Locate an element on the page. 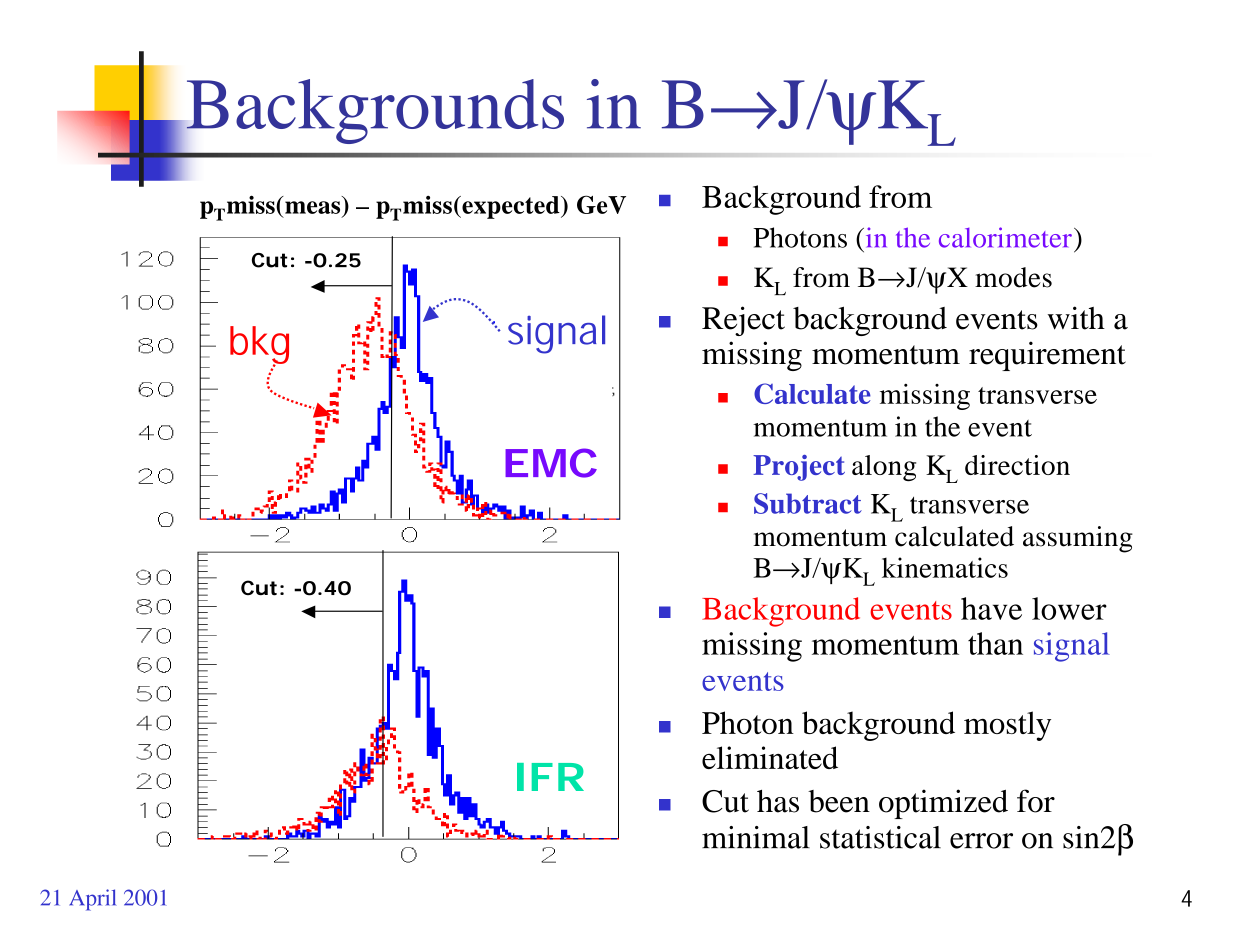 The width and height of the document is (1233, 952). mostly is located at coordinates (1007, 726).
